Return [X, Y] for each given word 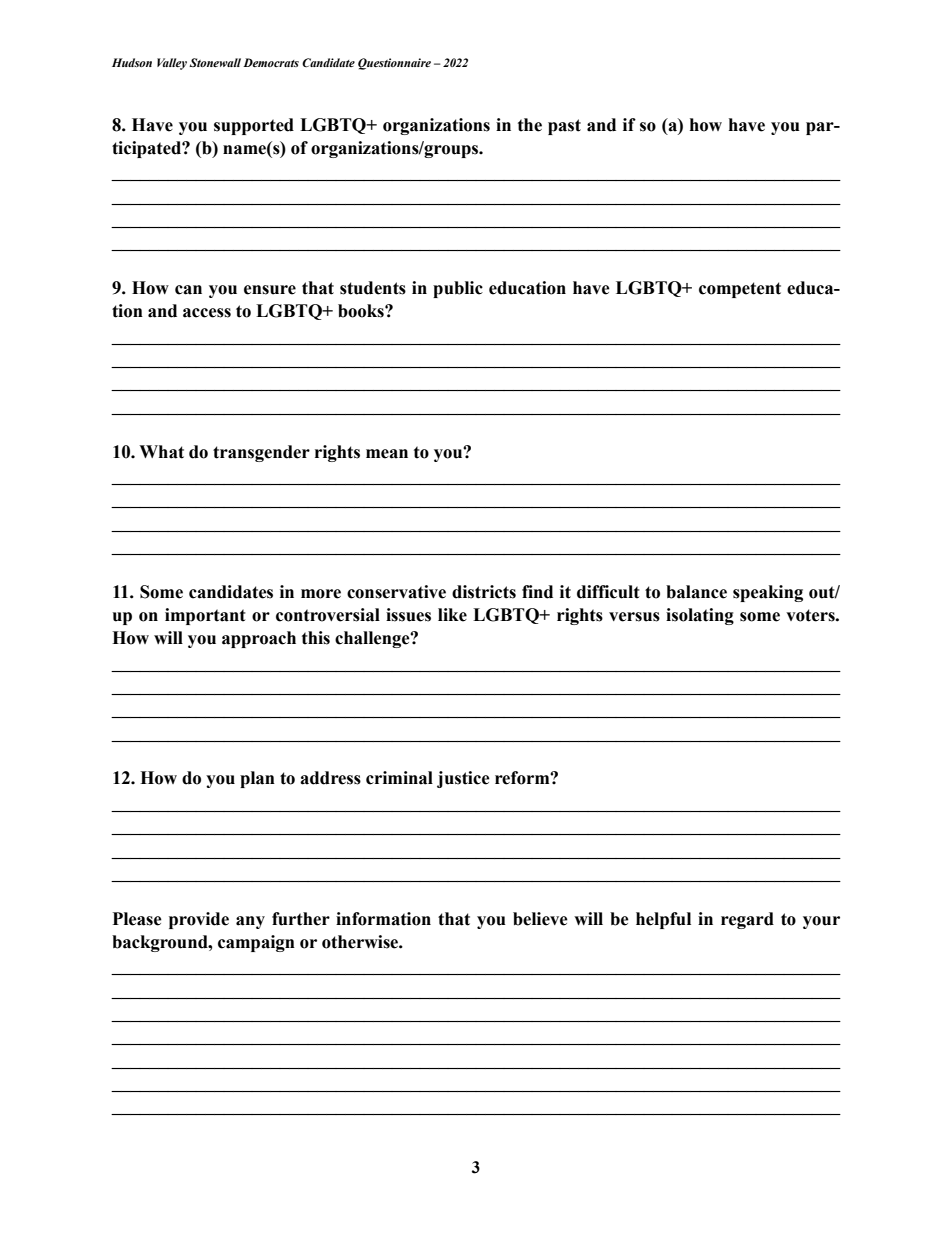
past [564, 127]
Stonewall [215, 62]
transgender [261, 453]
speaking [768, 593]
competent [740, 290]
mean [387, 454]
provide [199, 920]
